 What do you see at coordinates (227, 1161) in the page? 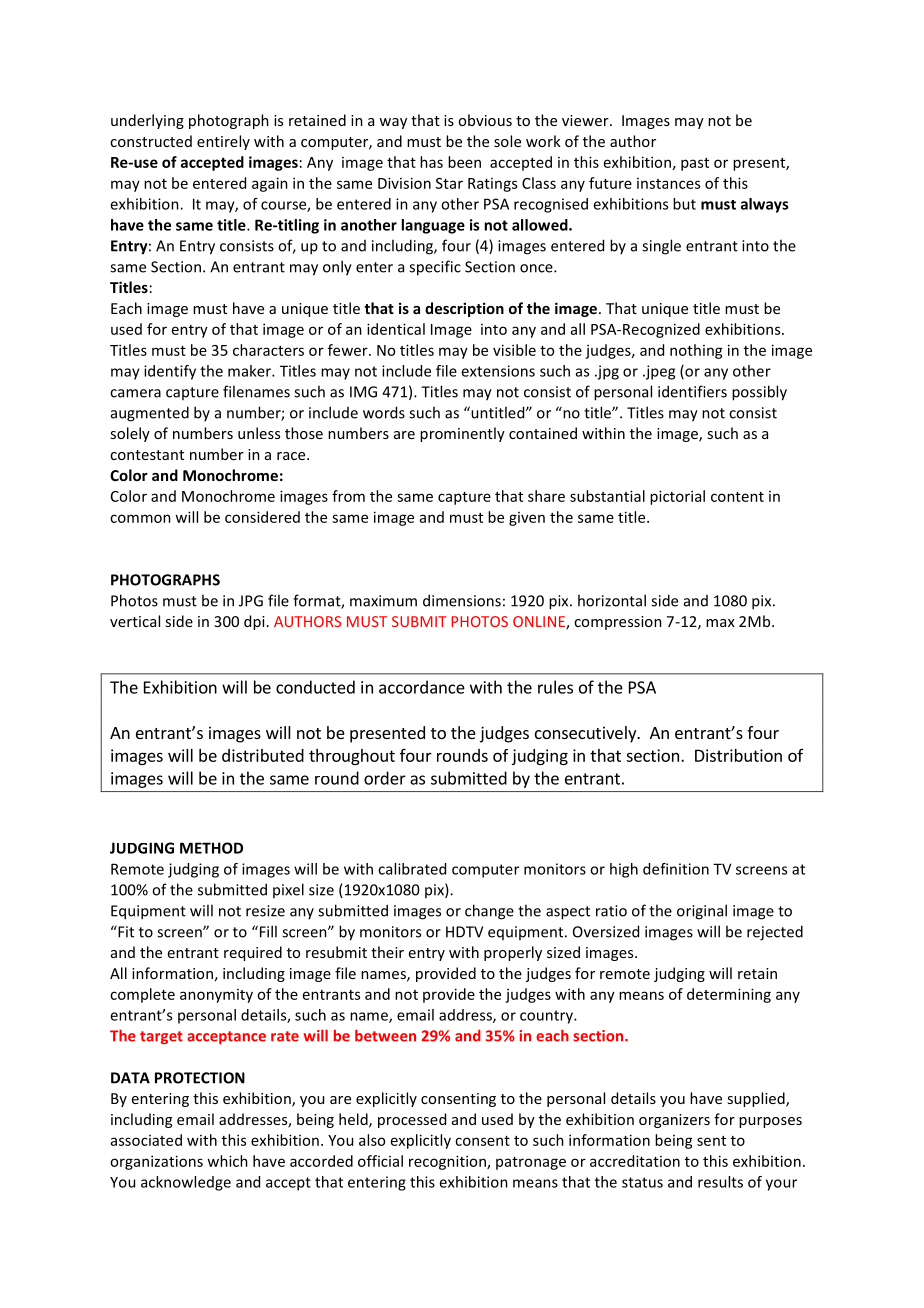
I see `which` at bounding box center [227, 1161].
